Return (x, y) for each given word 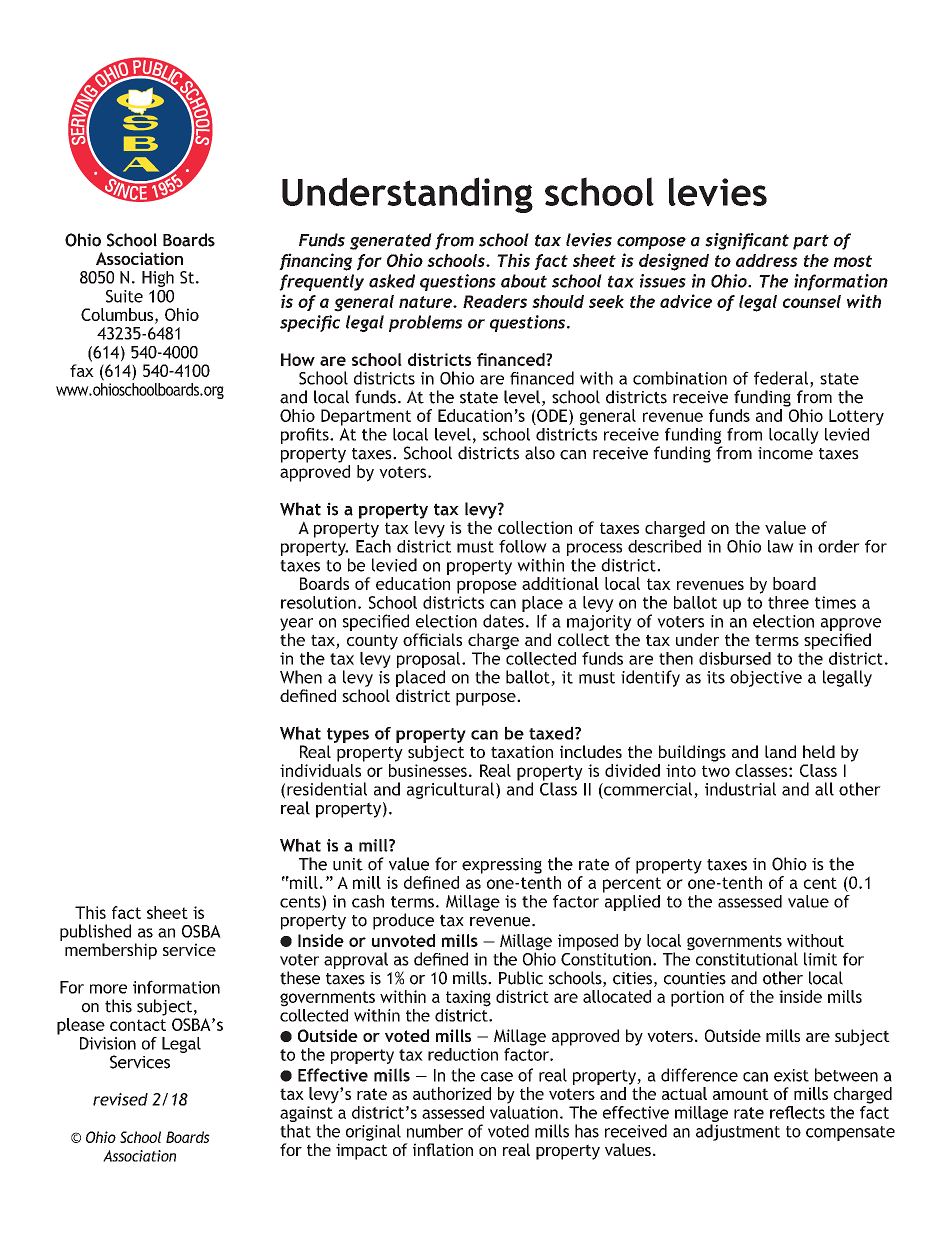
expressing (502, 866)
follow (523, 546)
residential (327, 789)
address (767, 260)
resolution (318, 602)
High (158, 279)
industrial (740, 789)
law (781, 546)
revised (120, 1099)
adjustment (738, 1132)
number (435, 1131)
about (524, 281)
